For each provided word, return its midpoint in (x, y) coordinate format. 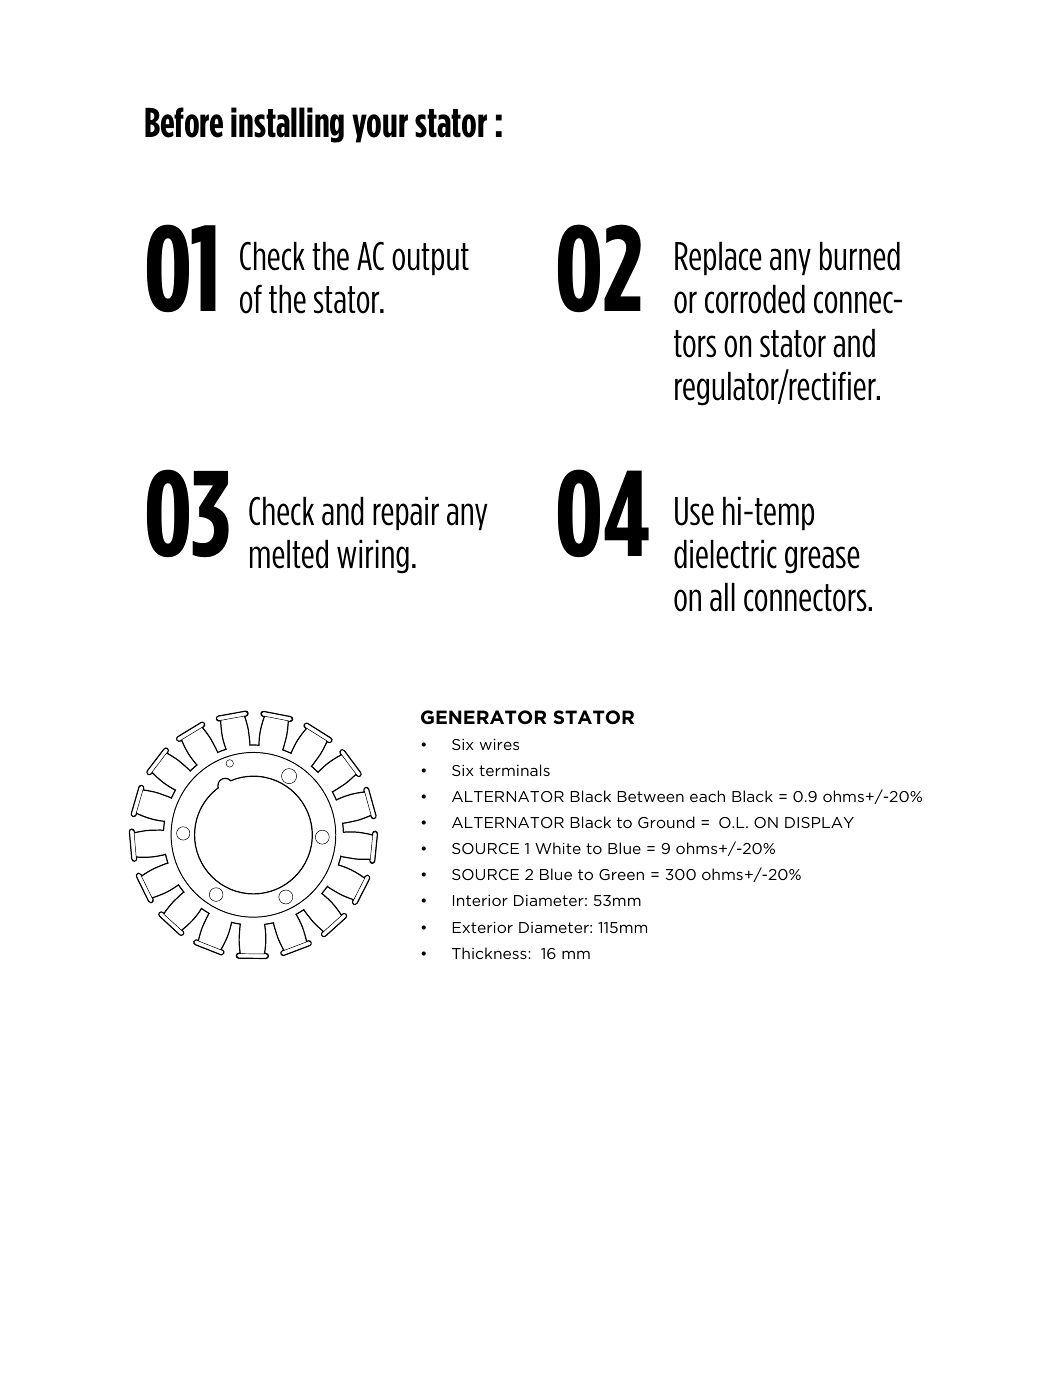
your (380, 128)
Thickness (490, 953)
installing (287, 125)
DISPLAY (819, 822)
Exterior (482, 927)
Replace (718, 258)
